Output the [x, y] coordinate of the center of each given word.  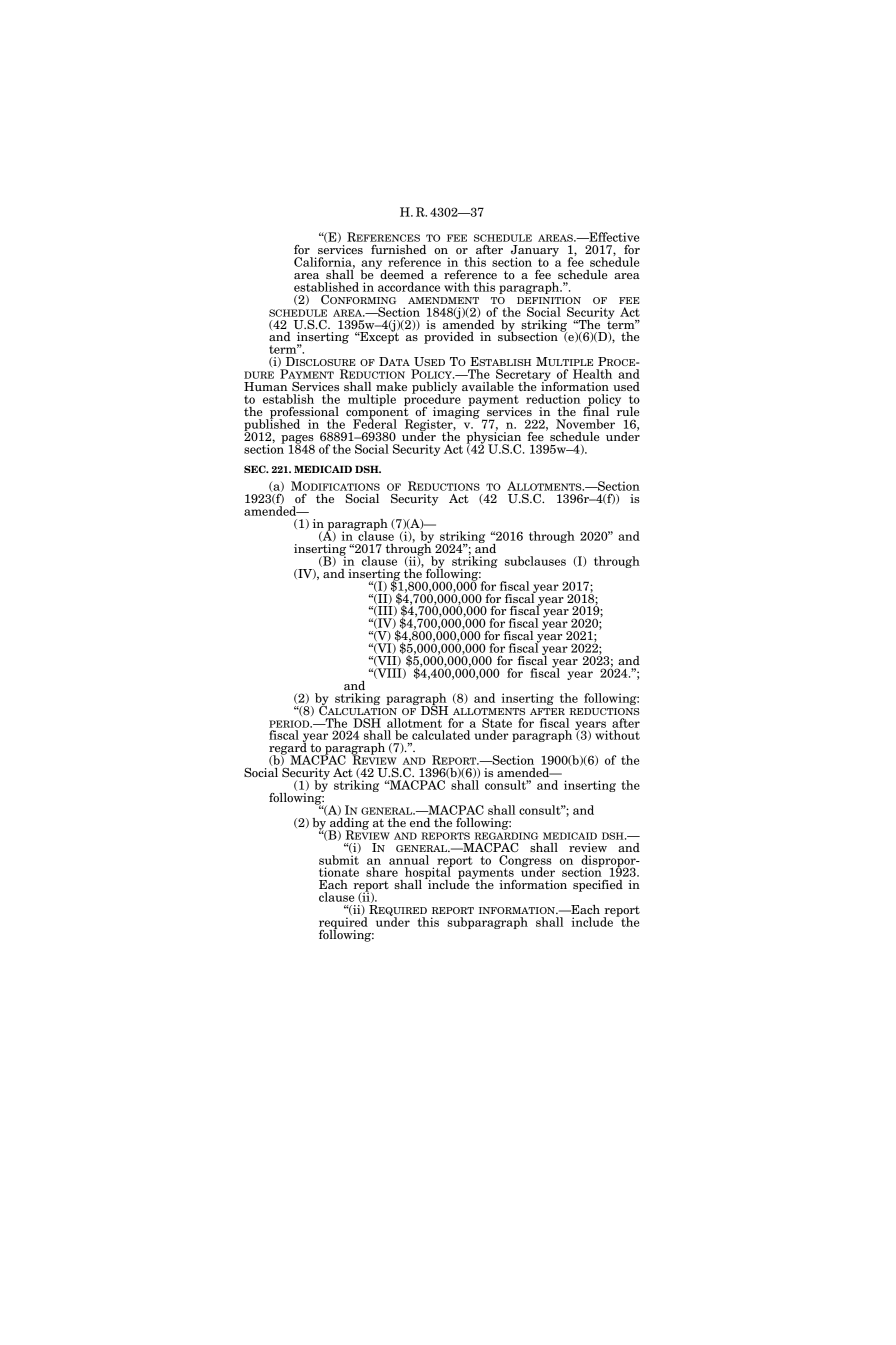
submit [339, 860]
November [585, 424]
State [497, 723]
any [372, 266]
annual [409, 860]
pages [297, 440]
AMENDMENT [443, 300]
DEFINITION [549, 300]
